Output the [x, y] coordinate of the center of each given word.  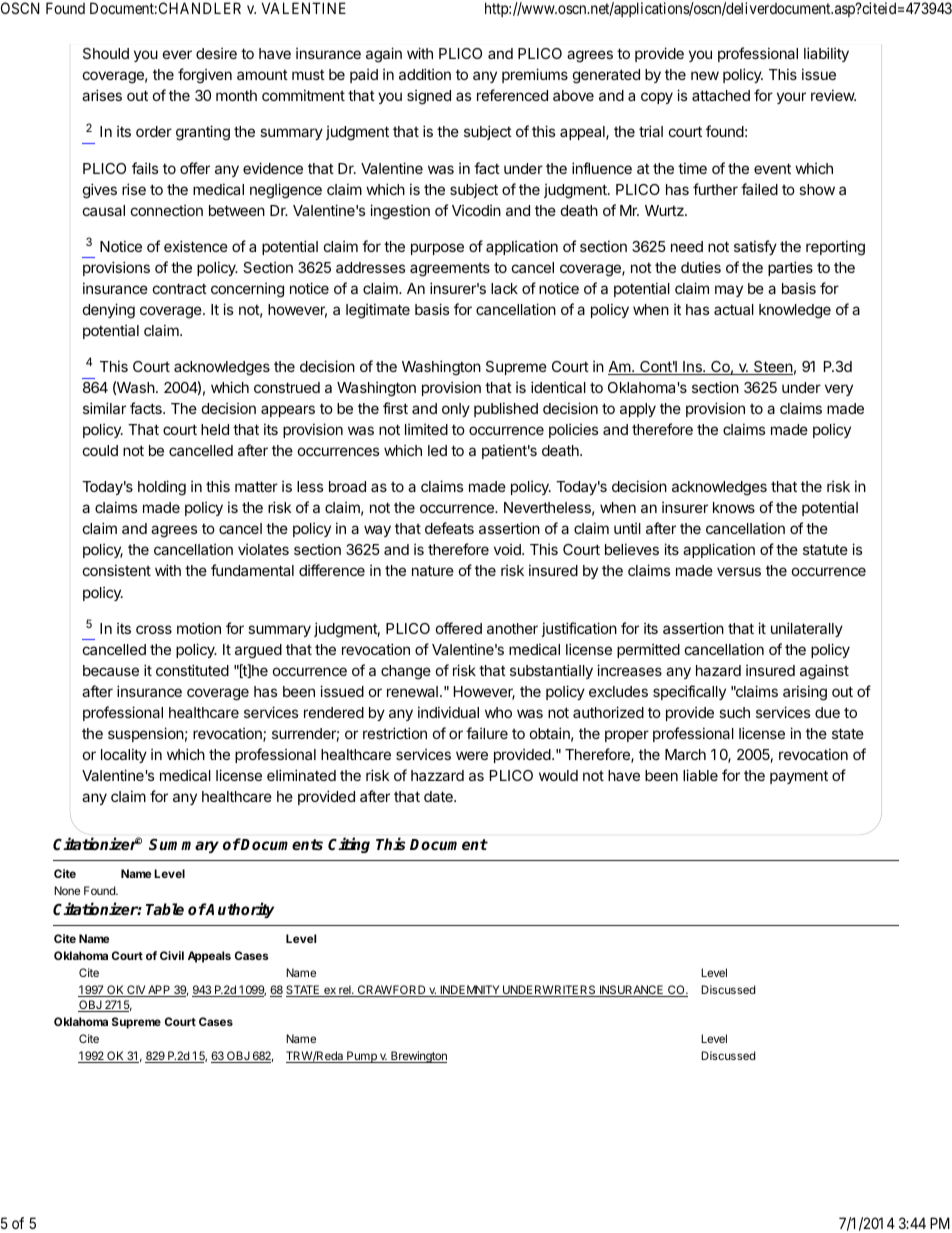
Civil [172, 955]
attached [721, 95]
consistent [117, 570]
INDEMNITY [470, 991]
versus [739, 571]
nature [433, 570]
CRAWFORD [391, 991]
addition [425, 74]
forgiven [205, 76]
